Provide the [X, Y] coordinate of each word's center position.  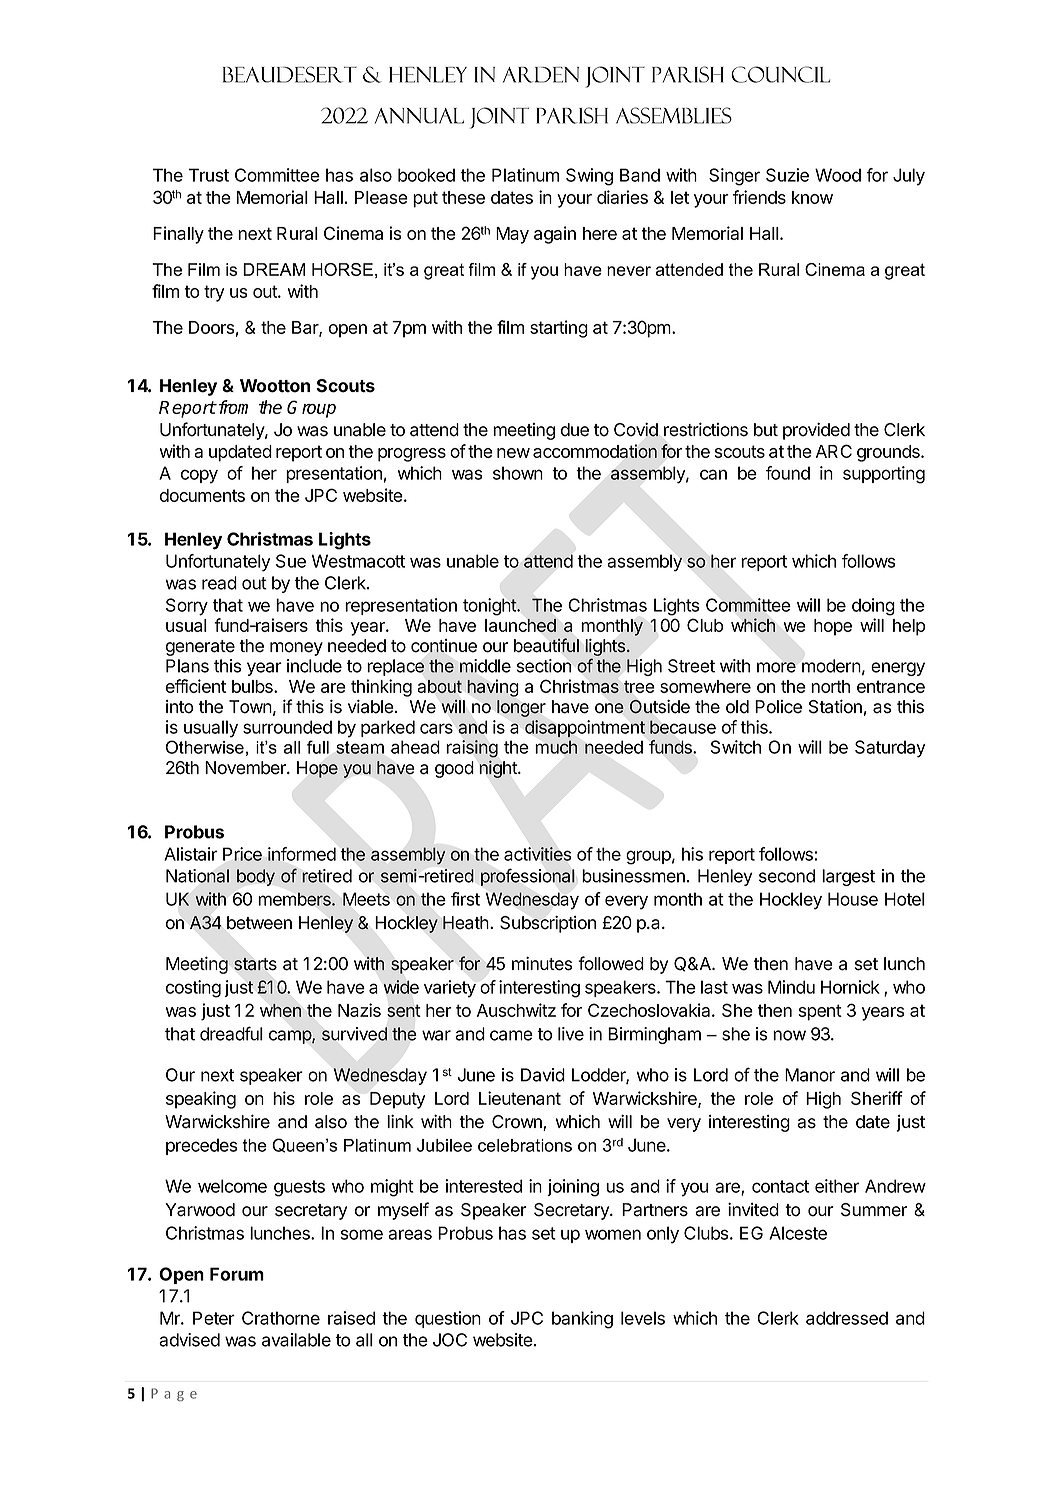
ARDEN [541, 75]
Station [835, 707]
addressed [847, 1318]
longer [521, 708]
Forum [237, 1274]
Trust [209, 175]
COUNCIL [780, 74]
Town [250, 707]
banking [582, 1320]
